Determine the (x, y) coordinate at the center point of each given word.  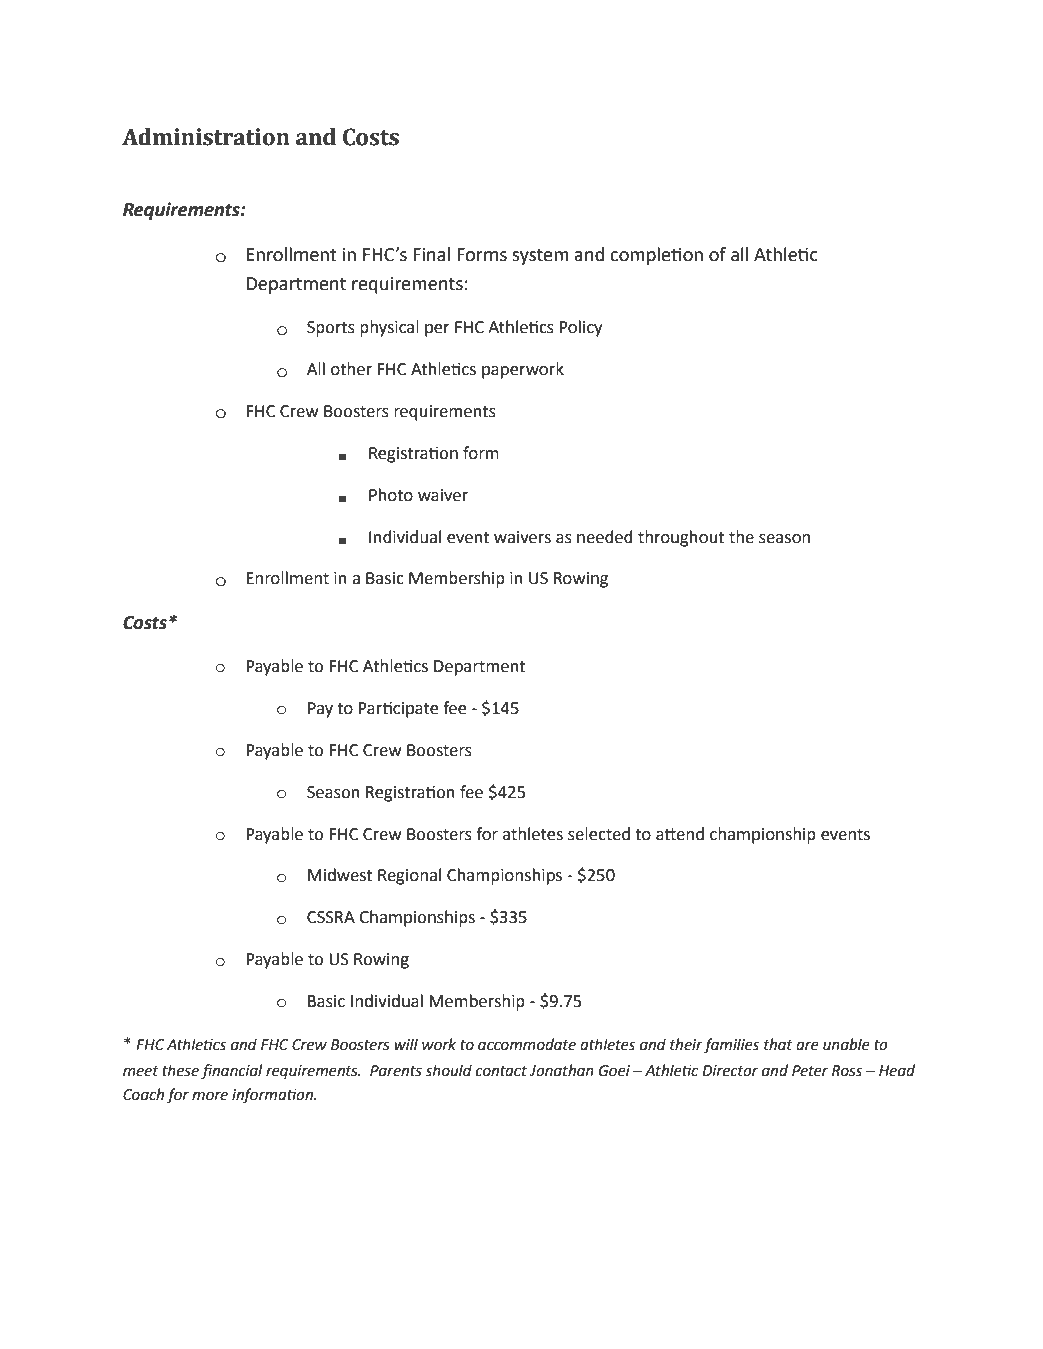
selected (599, 834)
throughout (681, 538)
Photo (391, 495)
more (210, 1096)
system (540, 257)
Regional (409, 876)
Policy (580, 328)
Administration (206, 137)
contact (501, 1071)
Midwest (340, 875)
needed (605, 537)
